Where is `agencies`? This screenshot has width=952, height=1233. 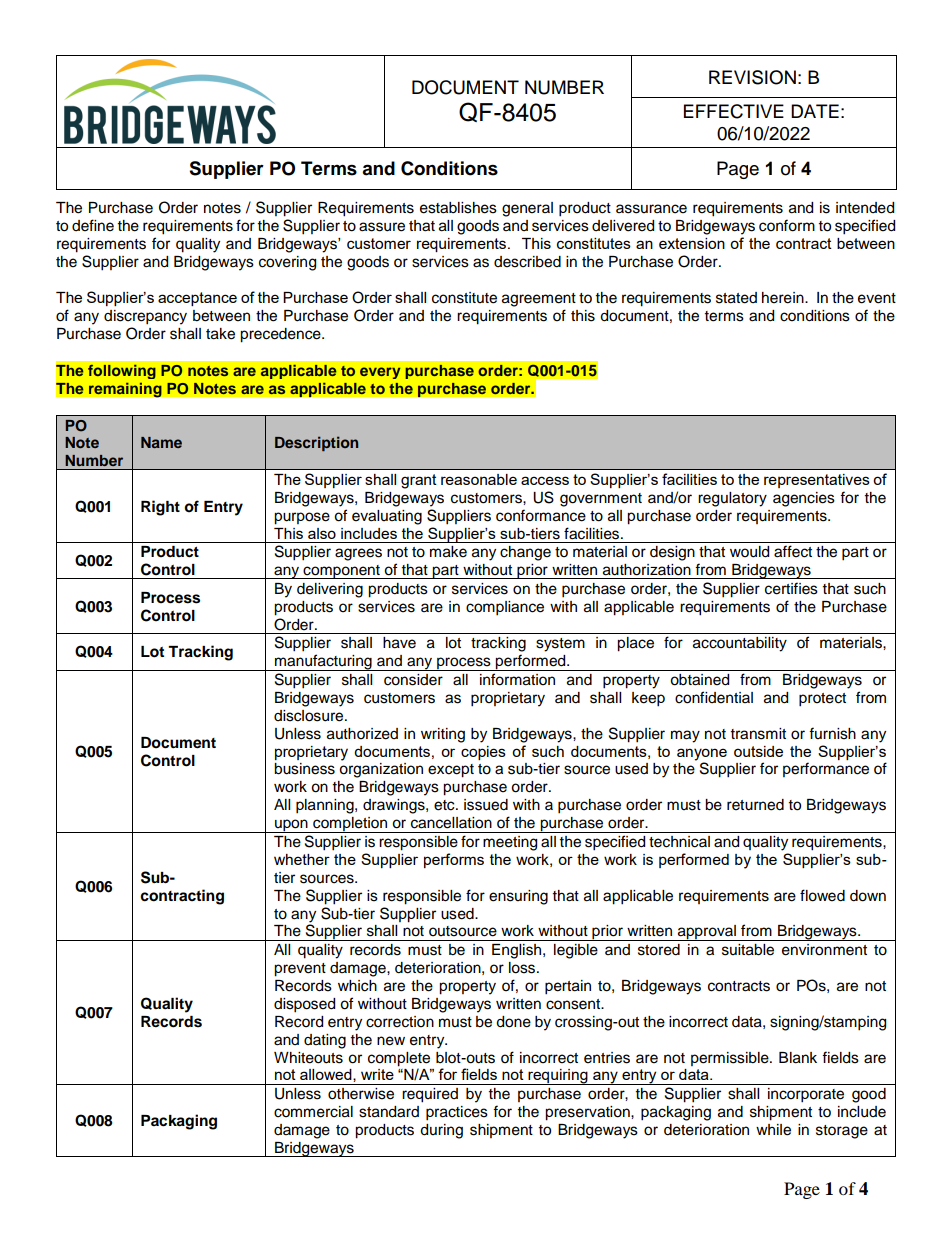
agencies is located at coordinates (804, 499).
